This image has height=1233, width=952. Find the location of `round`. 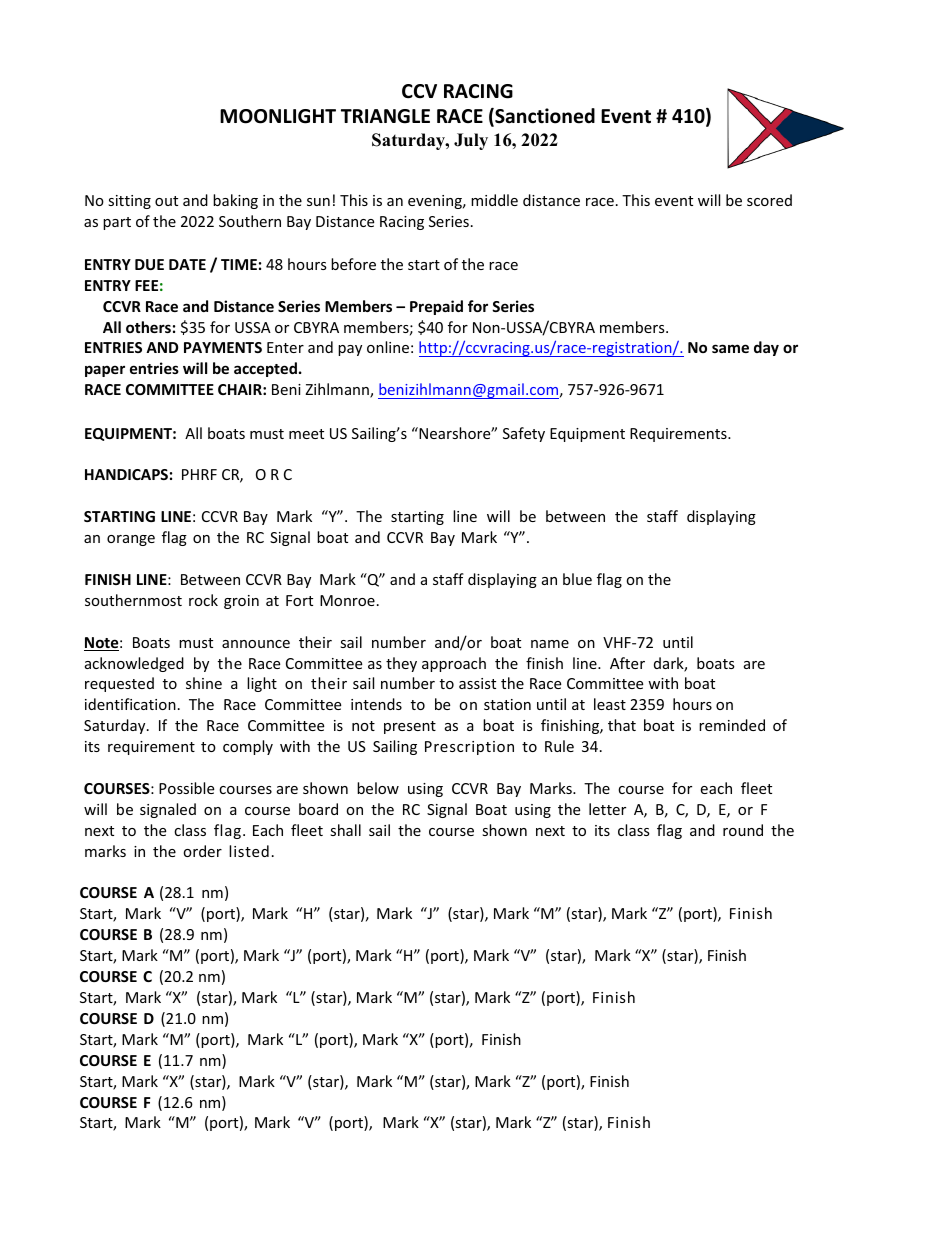

round is located at coordinates (743, 830).
